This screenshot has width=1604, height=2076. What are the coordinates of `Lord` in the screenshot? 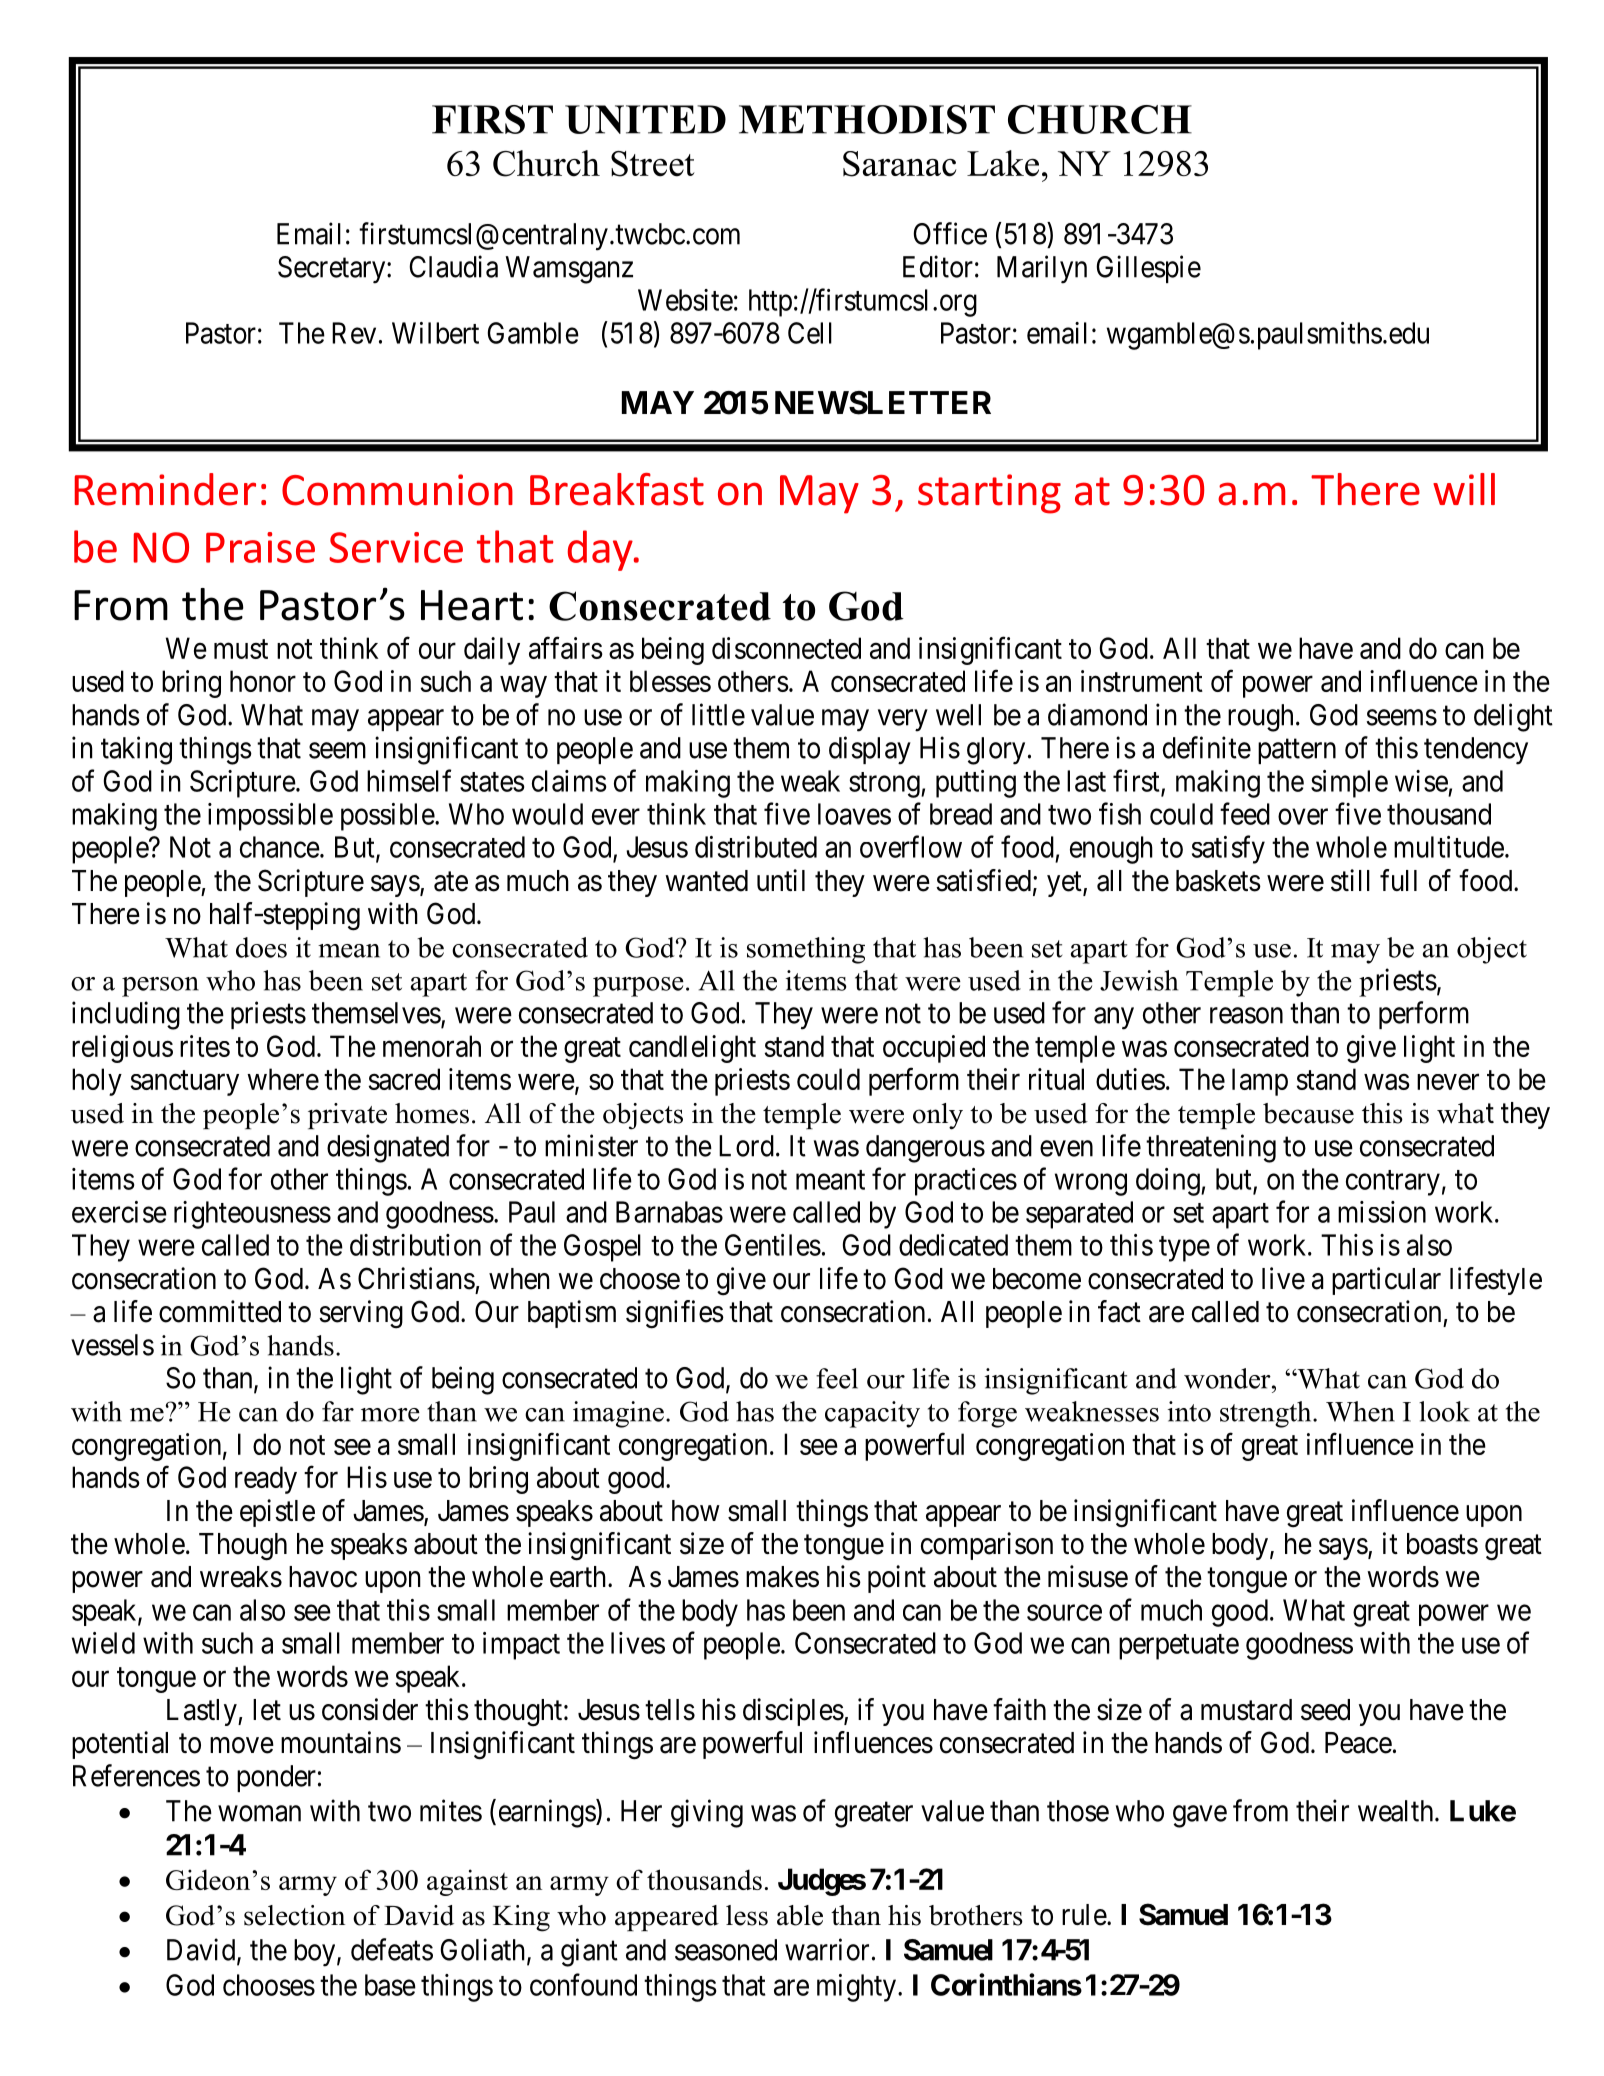 It's located at (746, 1146).
